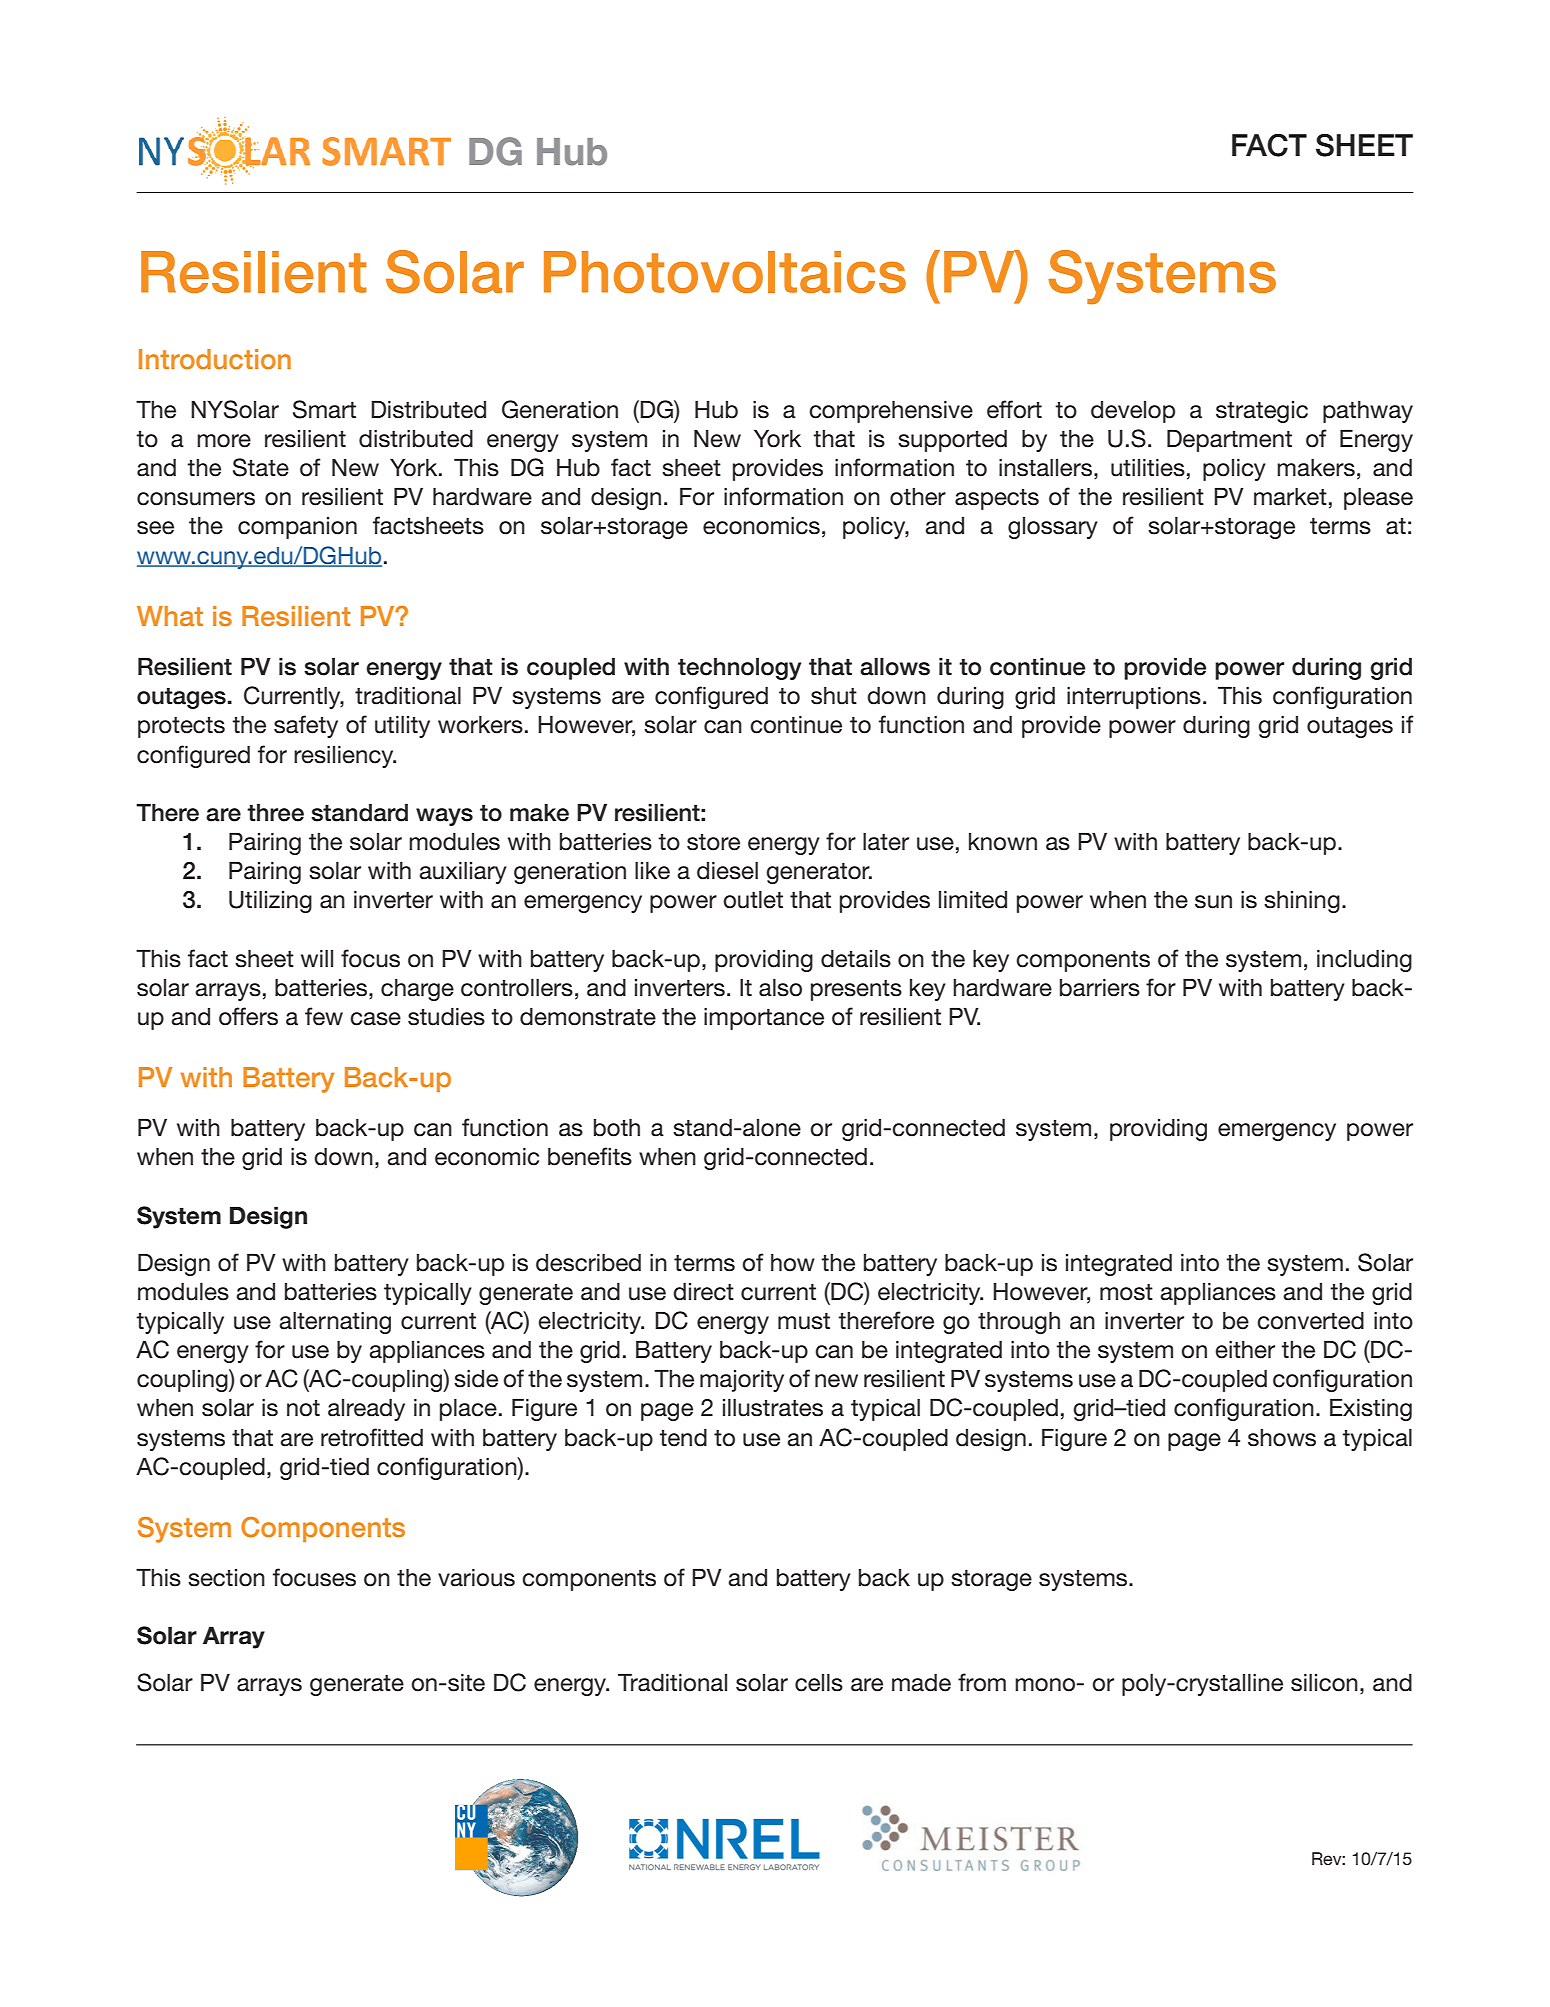  I want to click on cells, so click(819, 1683).
